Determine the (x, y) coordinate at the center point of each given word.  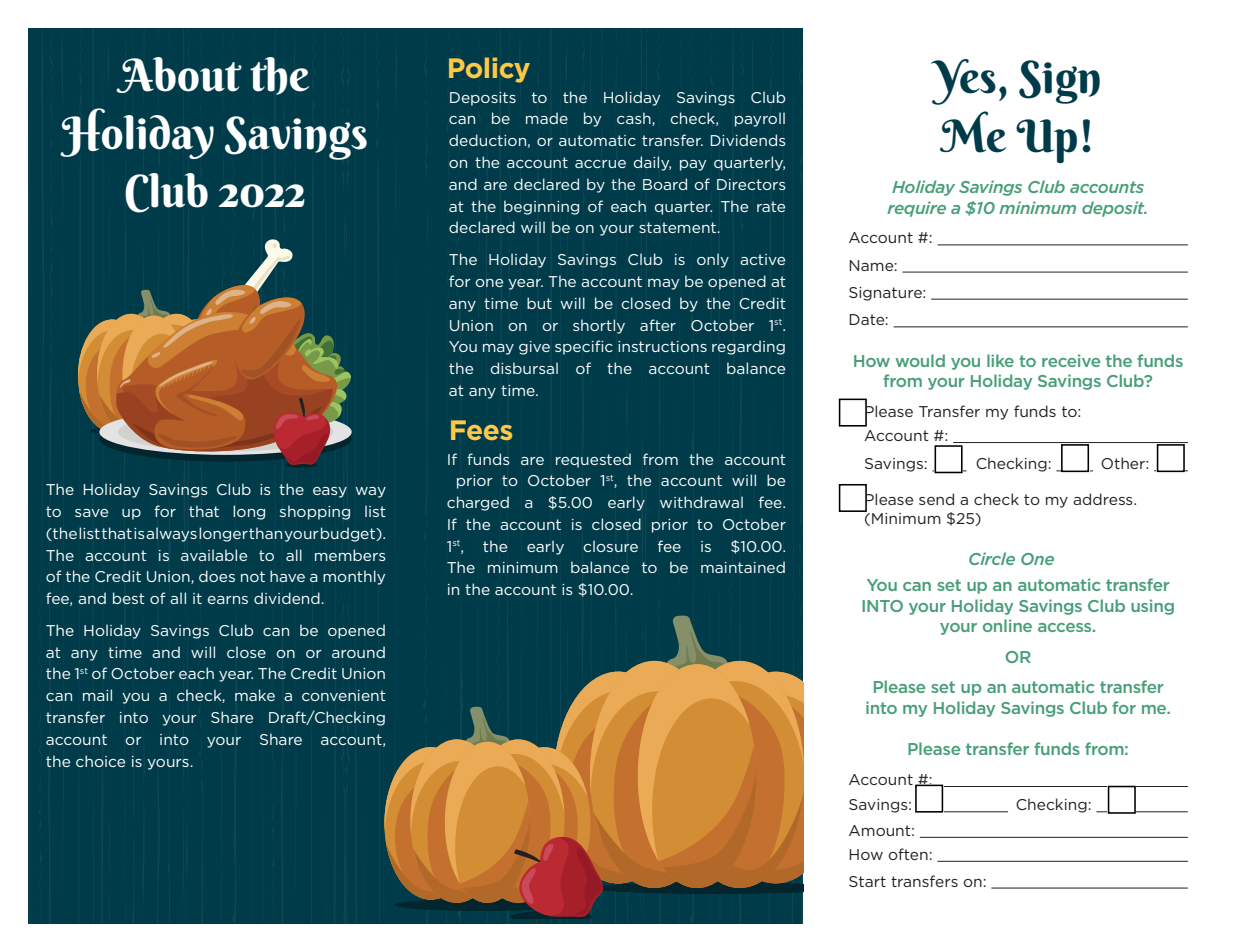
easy (330, 492)
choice (100, 761)
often (908, 854)
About (179, 75)
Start (867, 881)
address (1104, 499)
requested (593, 460)
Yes (963, 82)
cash (635, 119)
